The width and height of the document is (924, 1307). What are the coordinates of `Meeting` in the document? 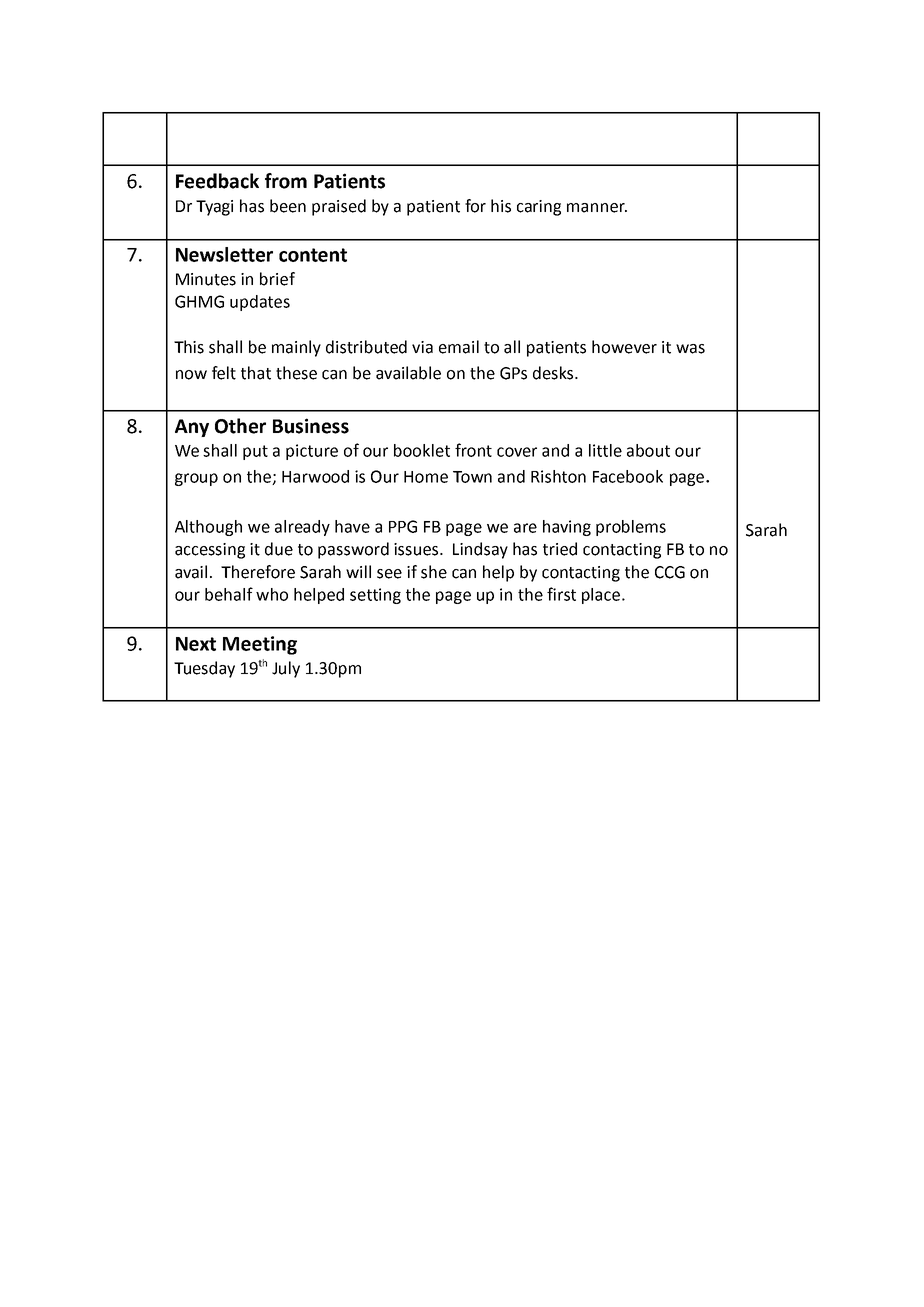 It's located at (260, 645).
